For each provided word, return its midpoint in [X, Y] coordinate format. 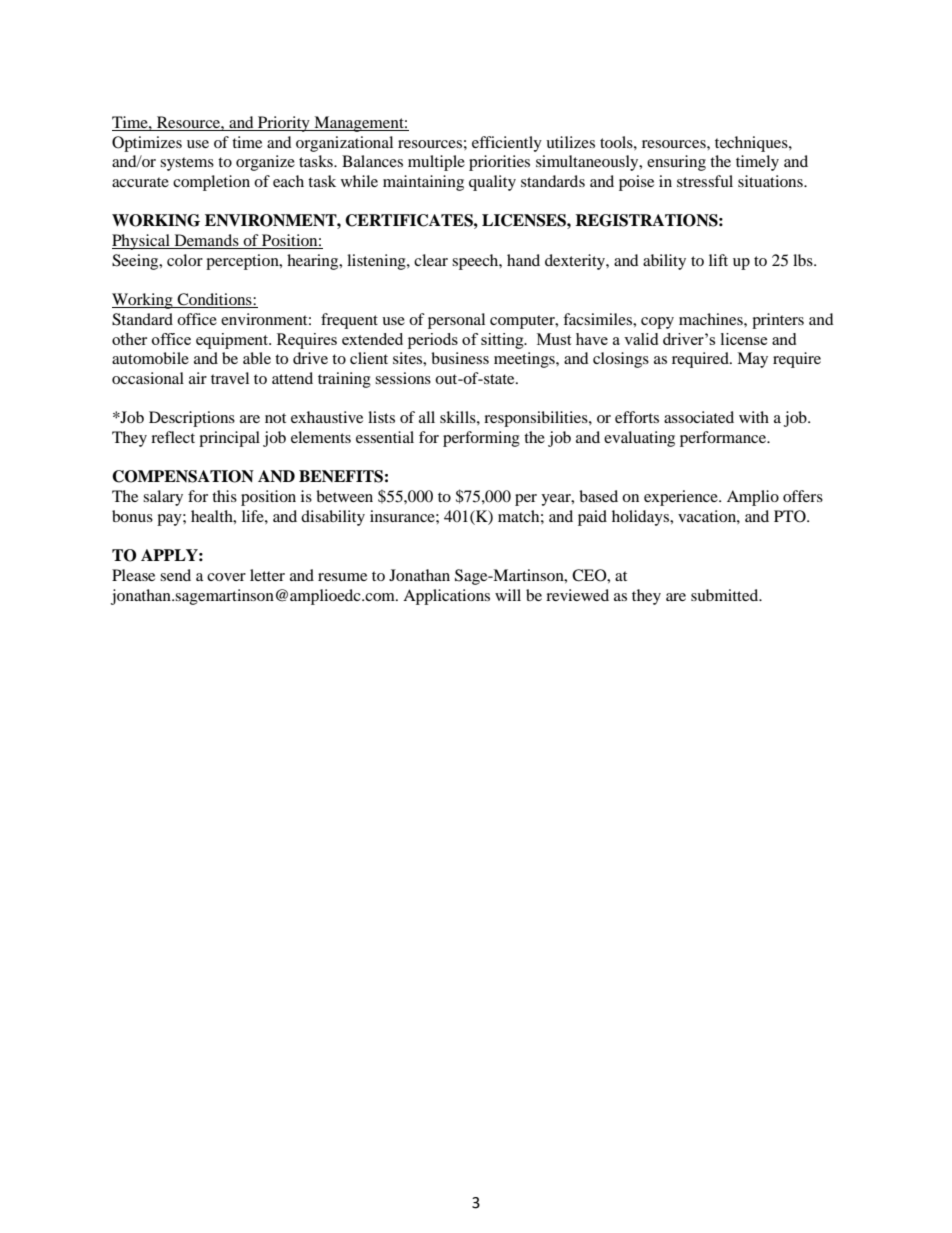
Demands [206, 241]
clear [431, 260]
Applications [446, 597]
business [460, 358]
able [257, 358]
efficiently [507, 144]
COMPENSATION [183, 476]
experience [682, 498]
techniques [752, 144]
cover [226, 577]
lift [718, 260]
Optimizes [147, 144]
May [752, 360]
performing [481, 439]
